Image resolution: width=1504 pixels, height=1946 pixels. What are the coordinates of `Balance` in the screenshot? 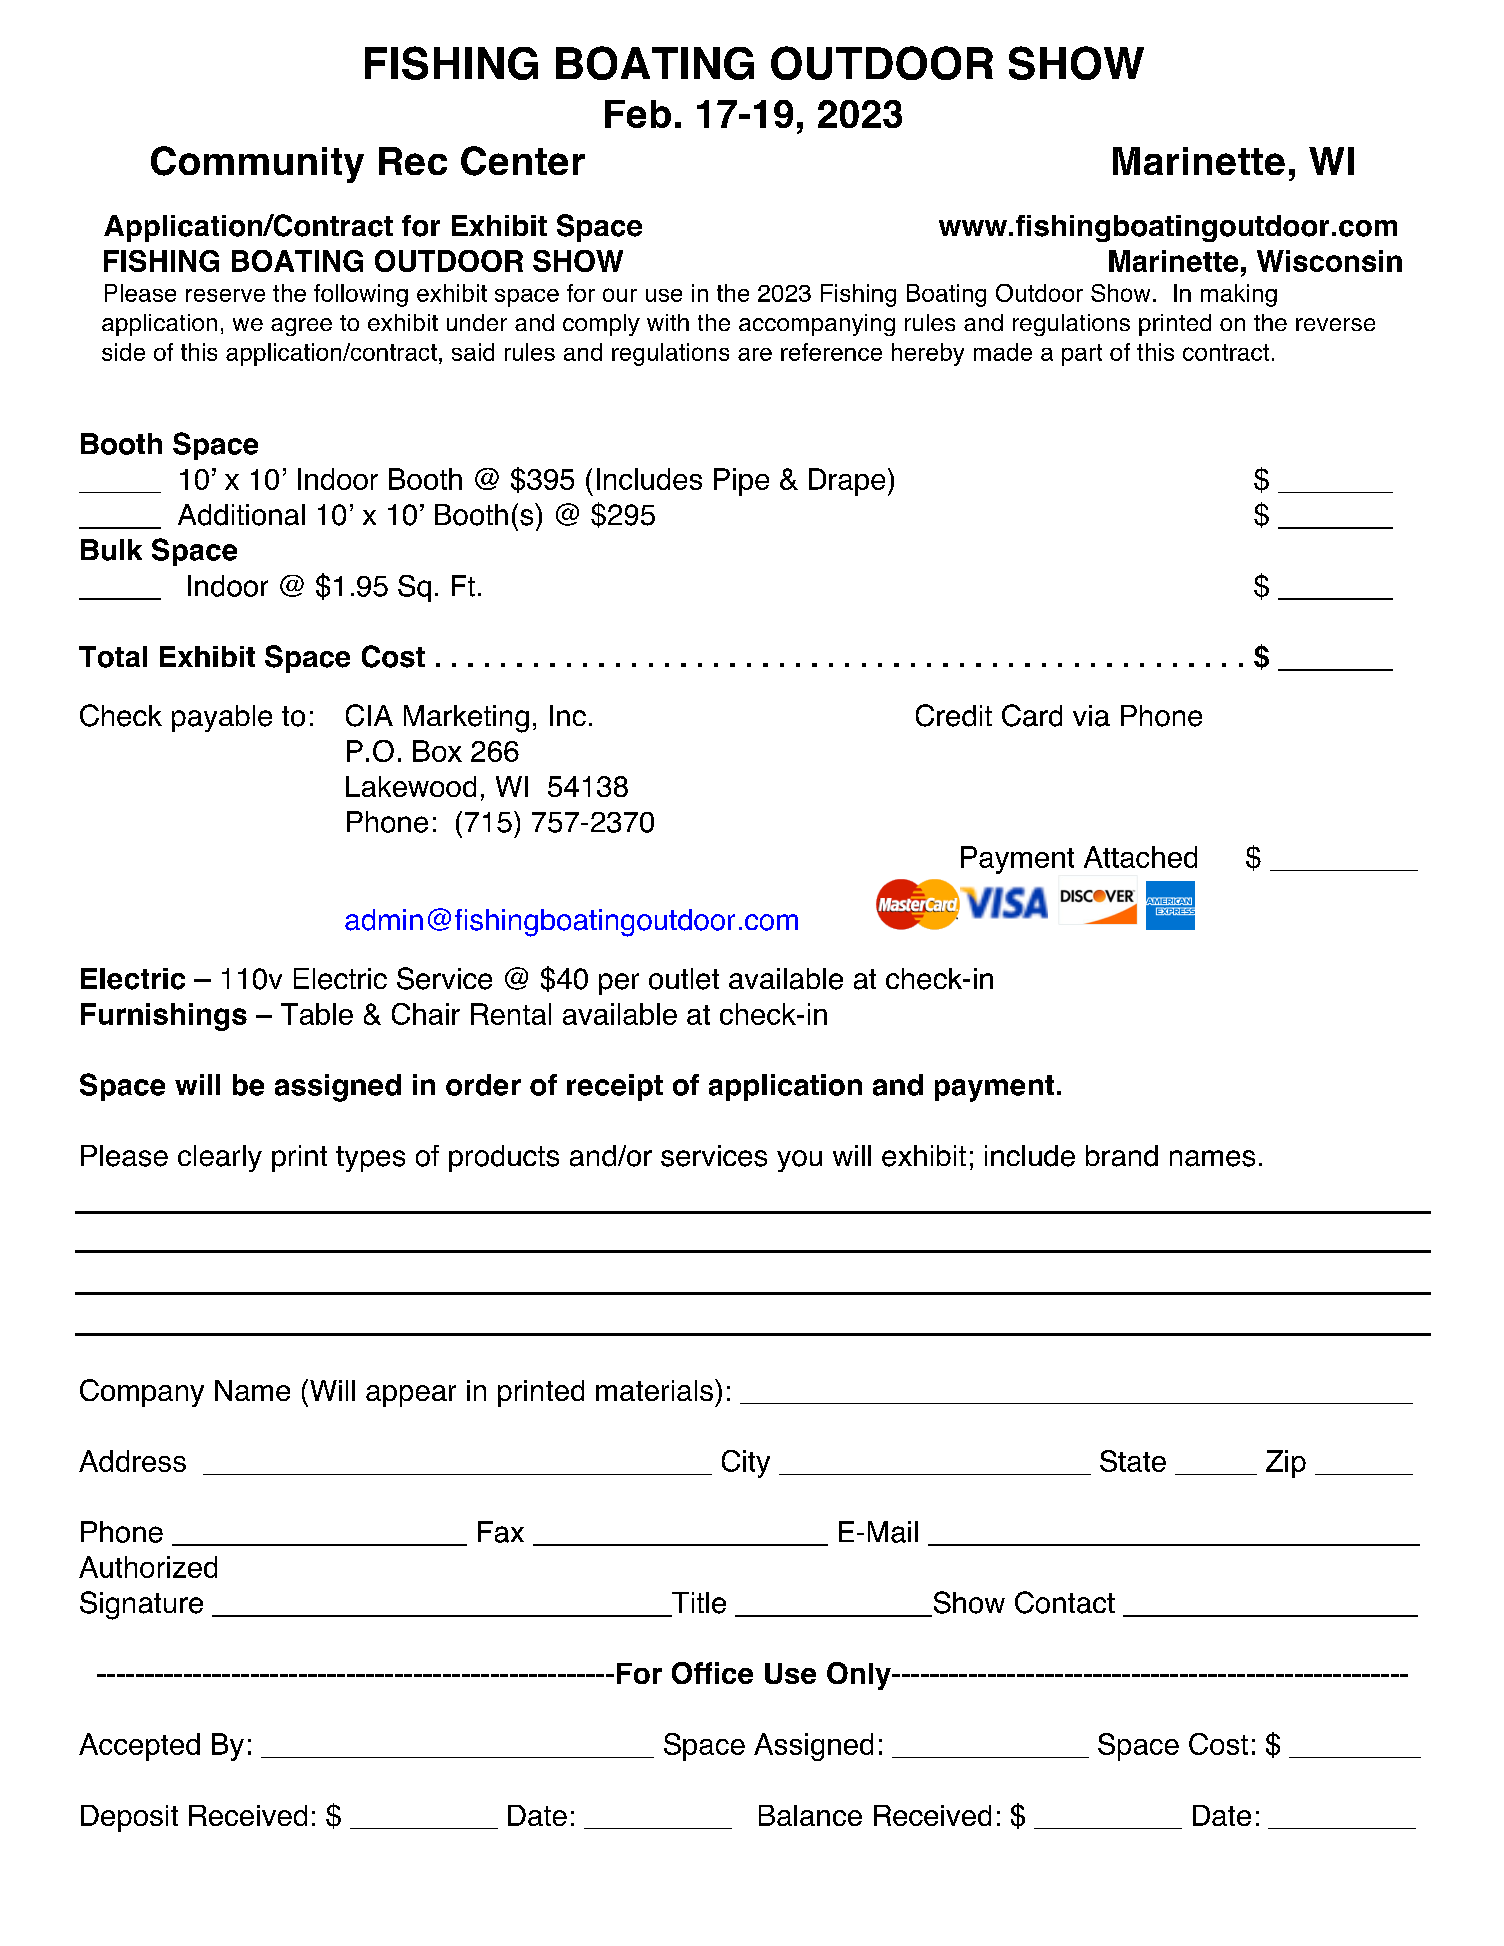 It's located at (810, 1815).
